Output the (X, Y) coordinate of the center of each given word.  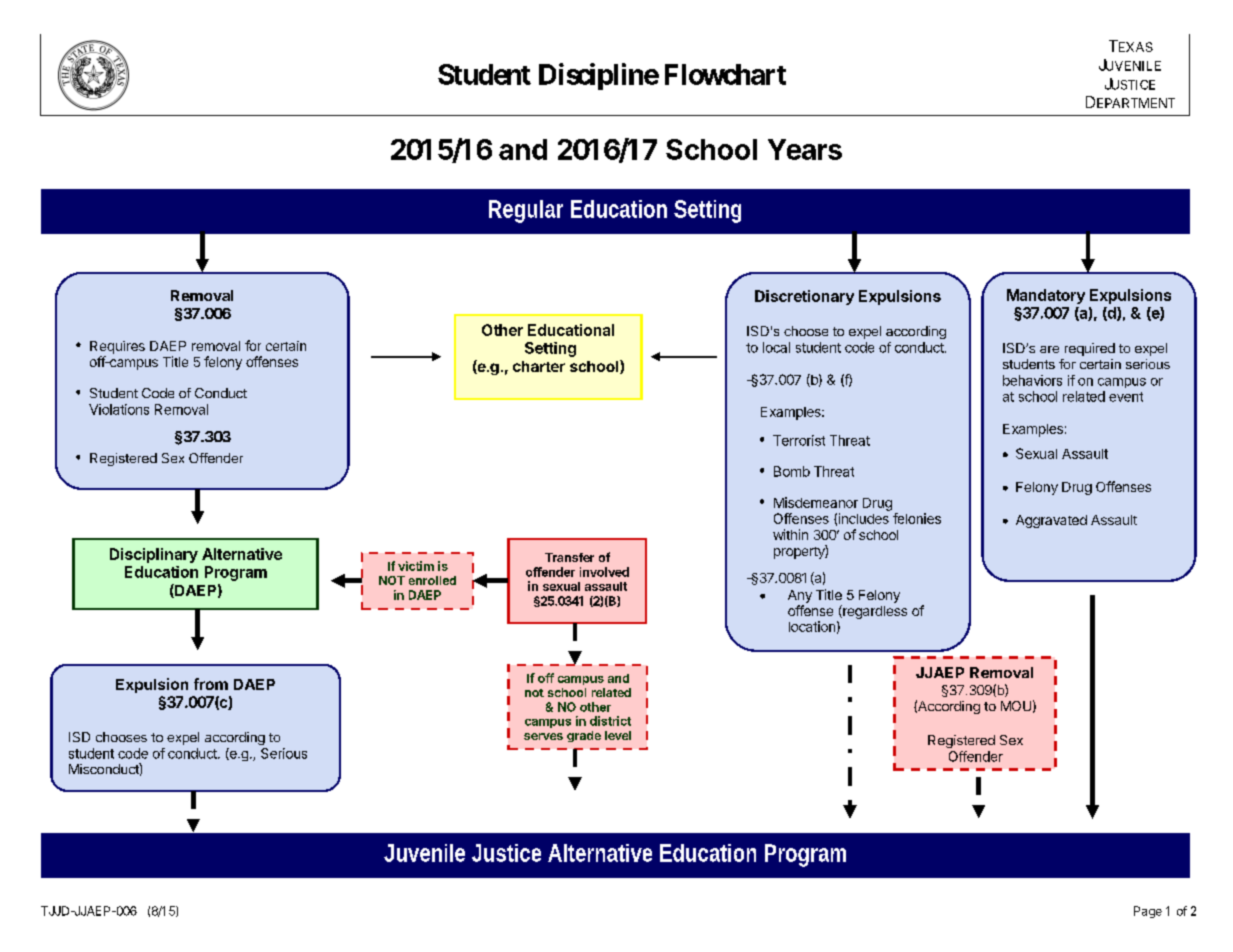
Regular (526, 211)
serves (543, 736)
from (211, 684)
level (618, 735)
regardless (874, 612)
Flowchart (725, 74)
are (1049, 349)
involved (604, 572)
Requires (117, 347)
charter (539, 366)
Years (805, 149)
